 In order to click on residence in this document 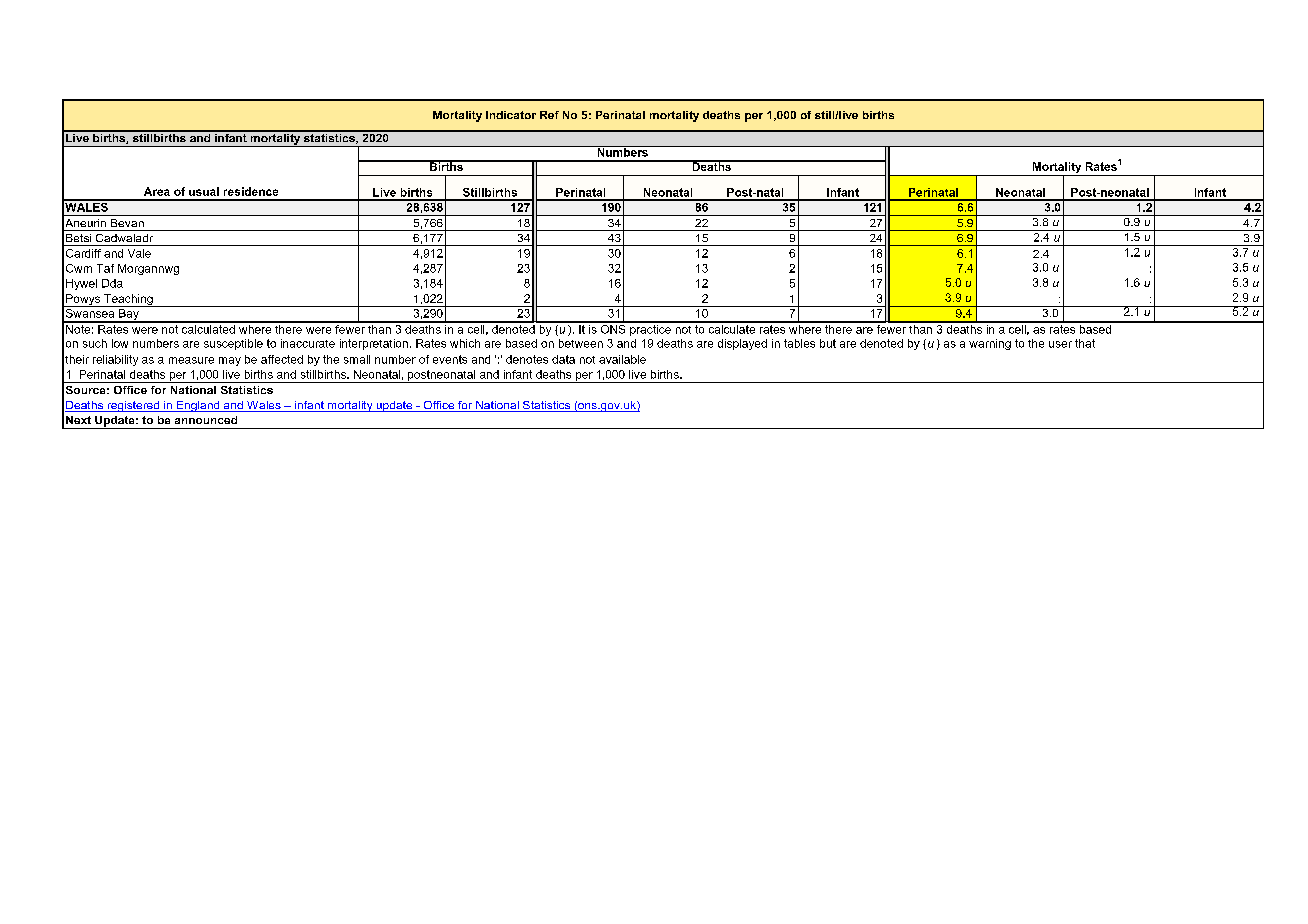, I will do `click(251, 191)`.
